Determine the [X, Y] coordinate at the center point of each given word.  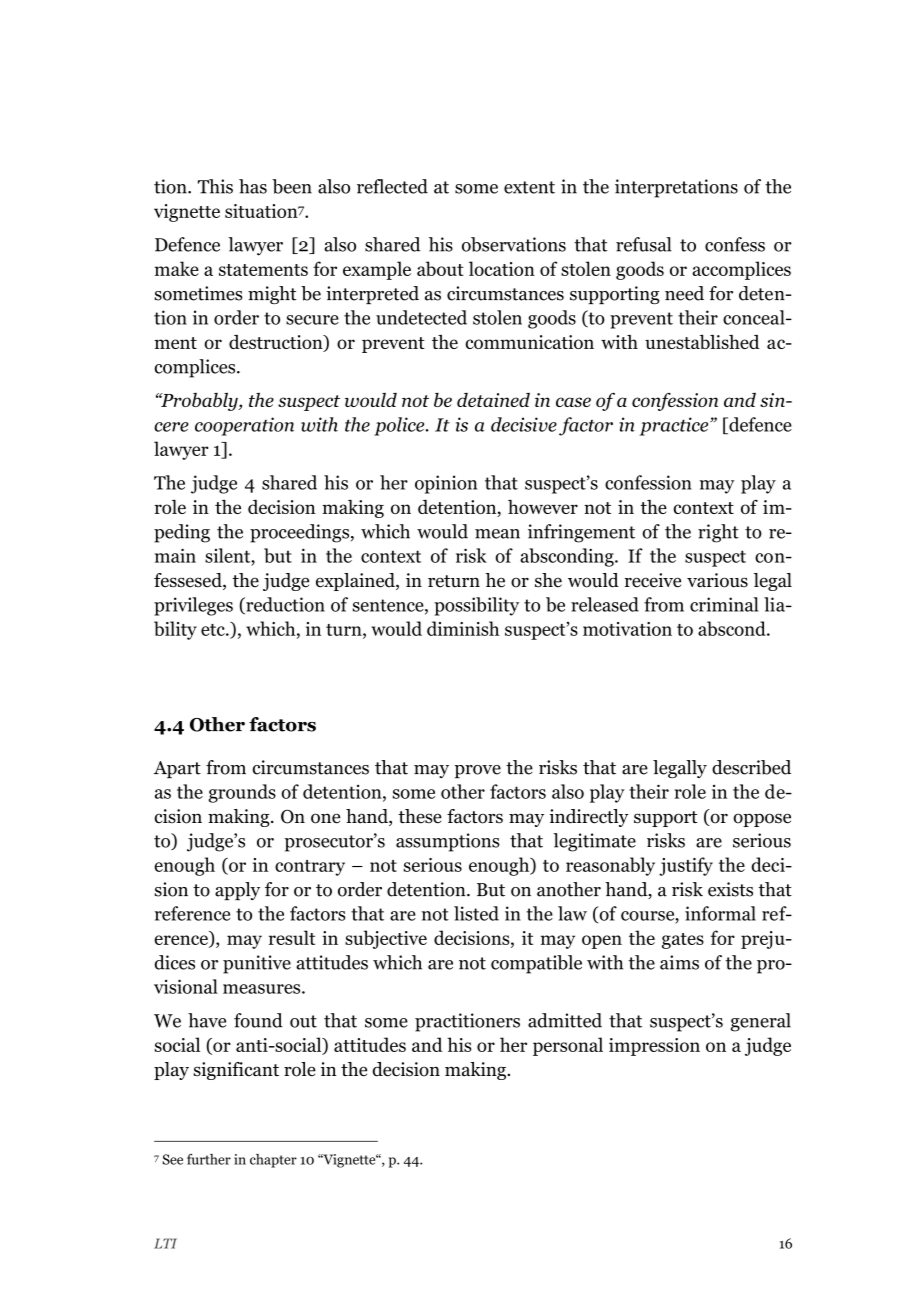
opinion [446, 484]
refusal [643, 244]
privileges [193, 606]
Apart [177, 769]
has [253, 186]
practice [675, 426]
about [440, 268]
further [209, 1159]
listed [476, 913]
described [751, 767]
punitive [257, 964]
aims [679, 962]
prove [477, 771]
